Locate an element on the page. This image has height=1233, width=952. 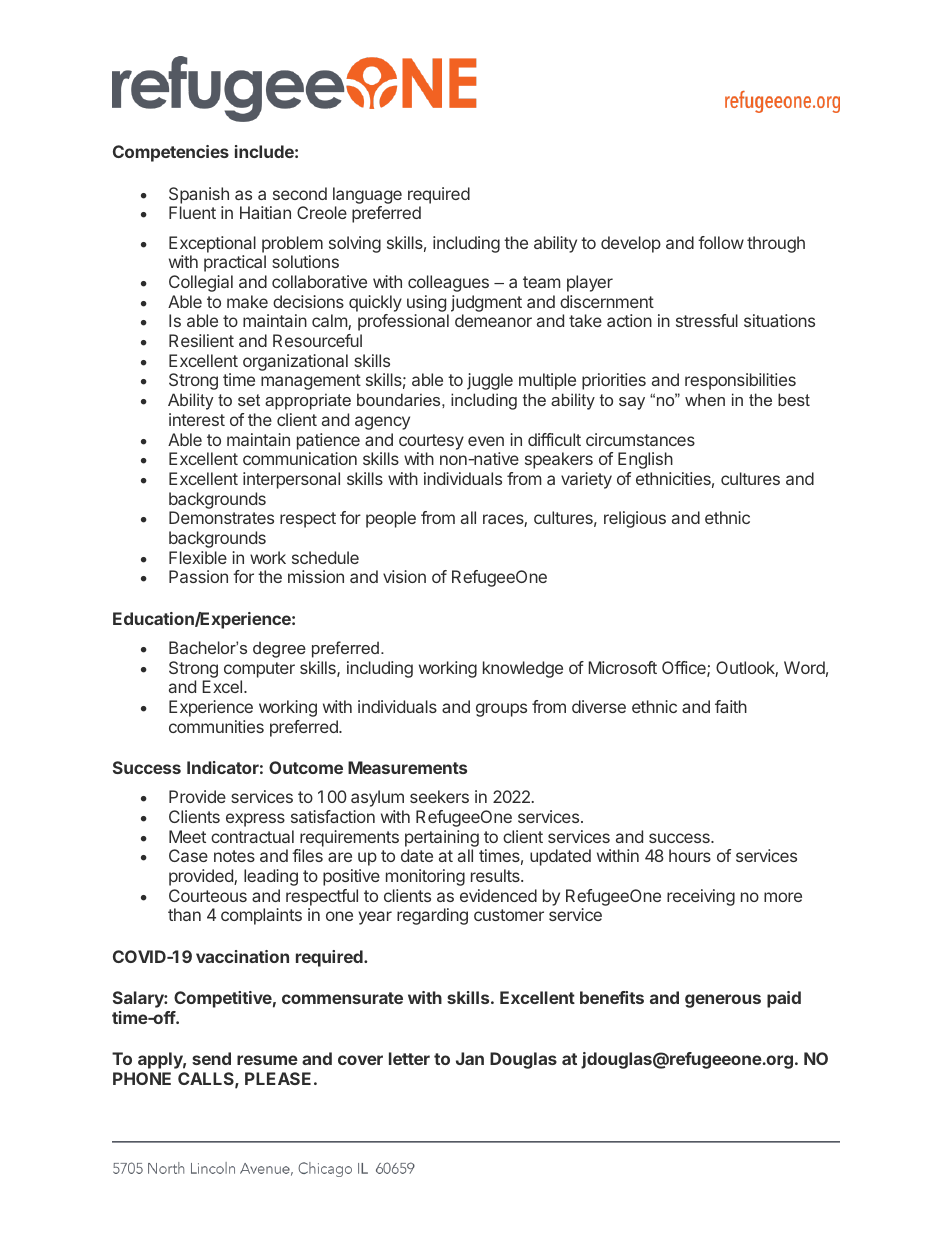
English is located at coordinates (645, 460).
